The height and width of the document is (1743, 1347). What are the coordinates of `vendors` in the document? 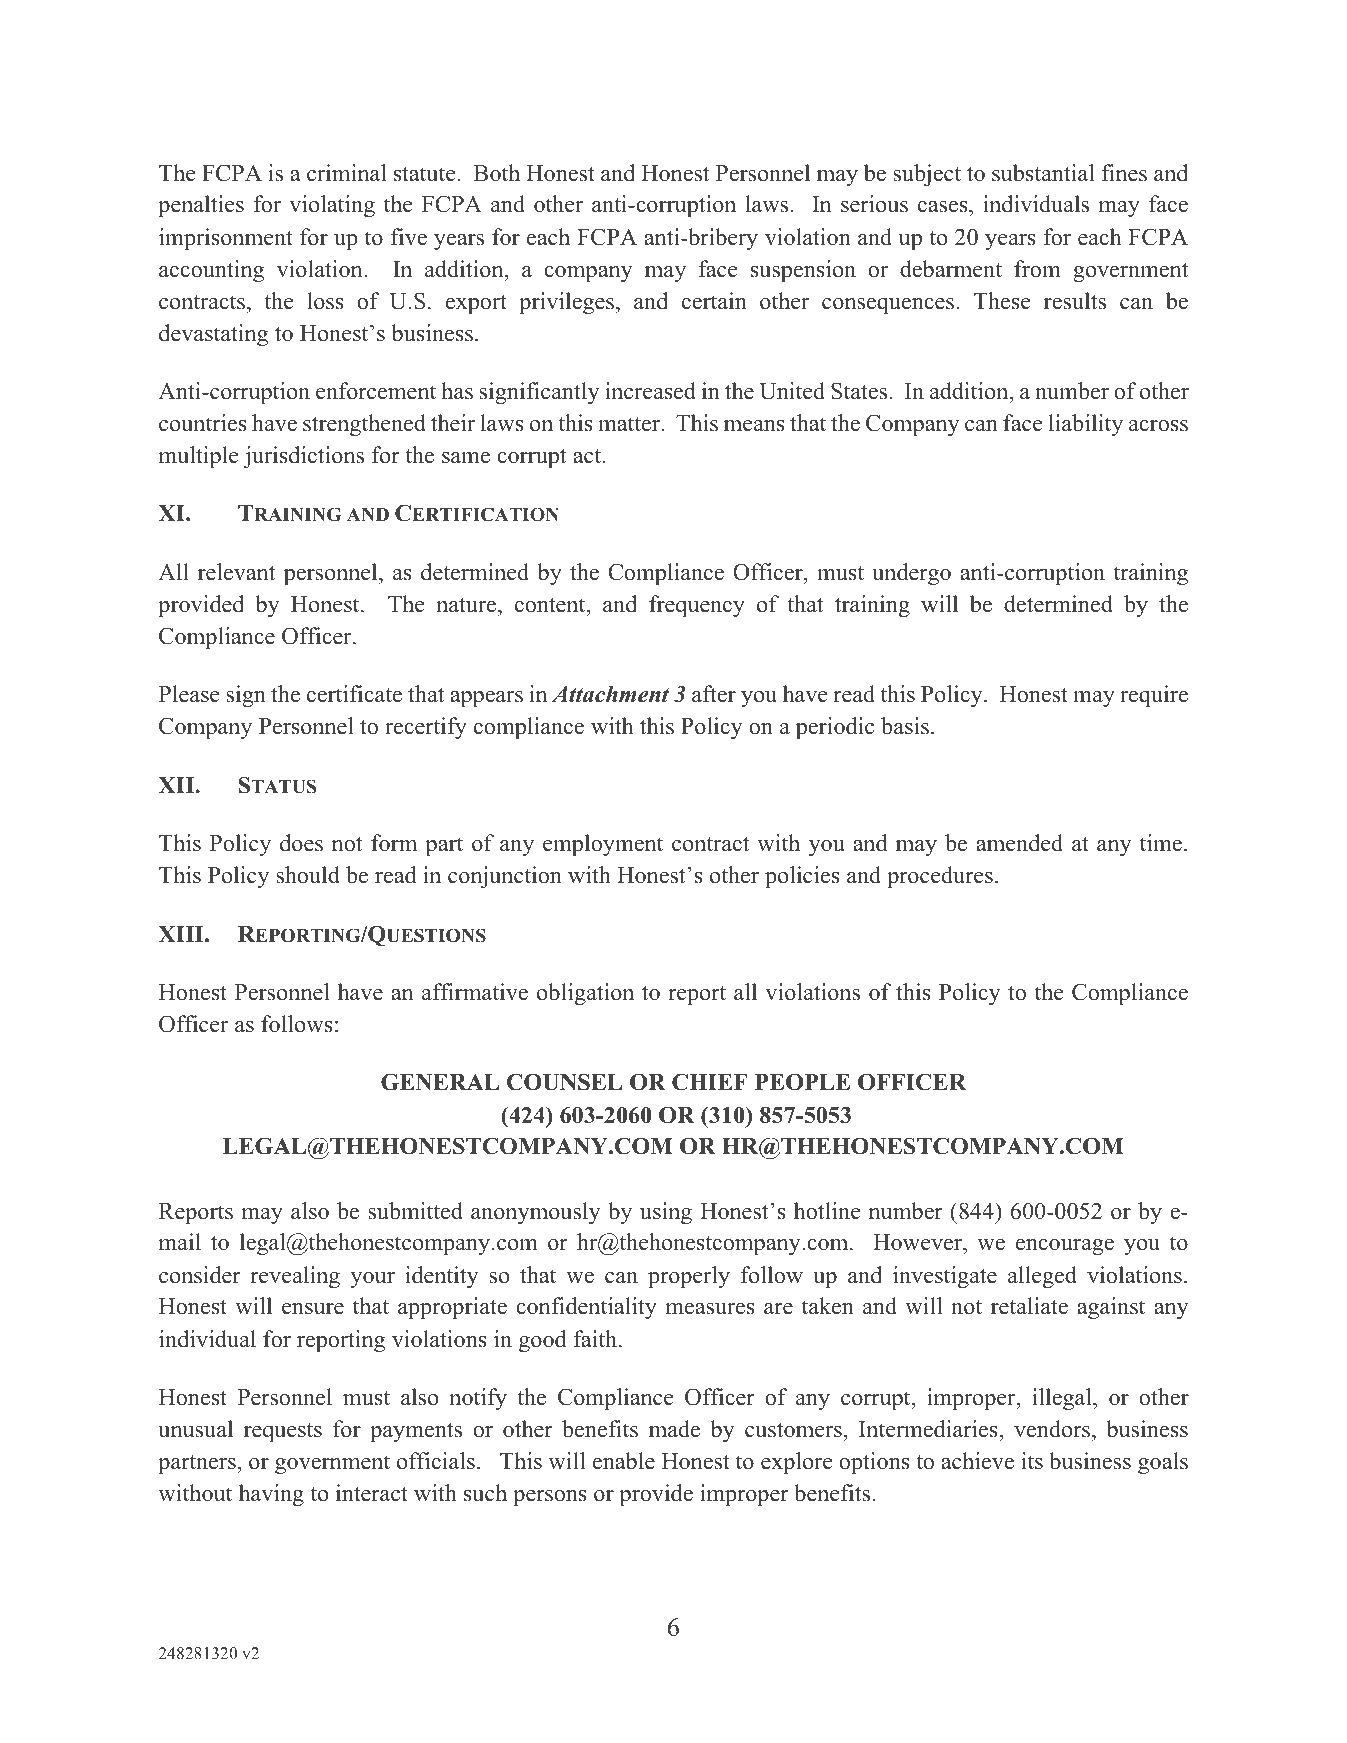 It's located at (1052, 1429).
